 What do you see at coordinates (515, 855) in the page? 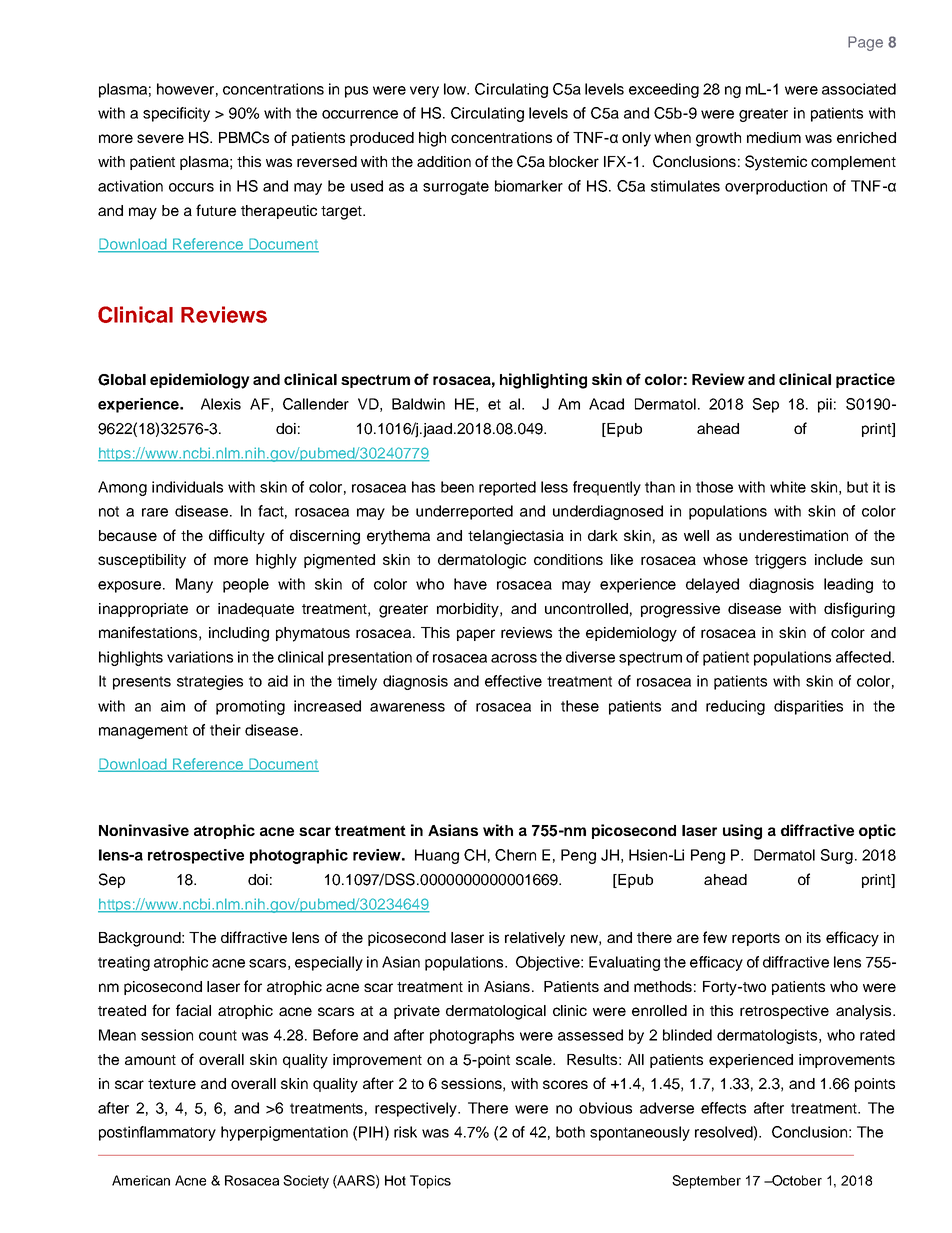
I see `Chern` at bounding box center [515, 855].
